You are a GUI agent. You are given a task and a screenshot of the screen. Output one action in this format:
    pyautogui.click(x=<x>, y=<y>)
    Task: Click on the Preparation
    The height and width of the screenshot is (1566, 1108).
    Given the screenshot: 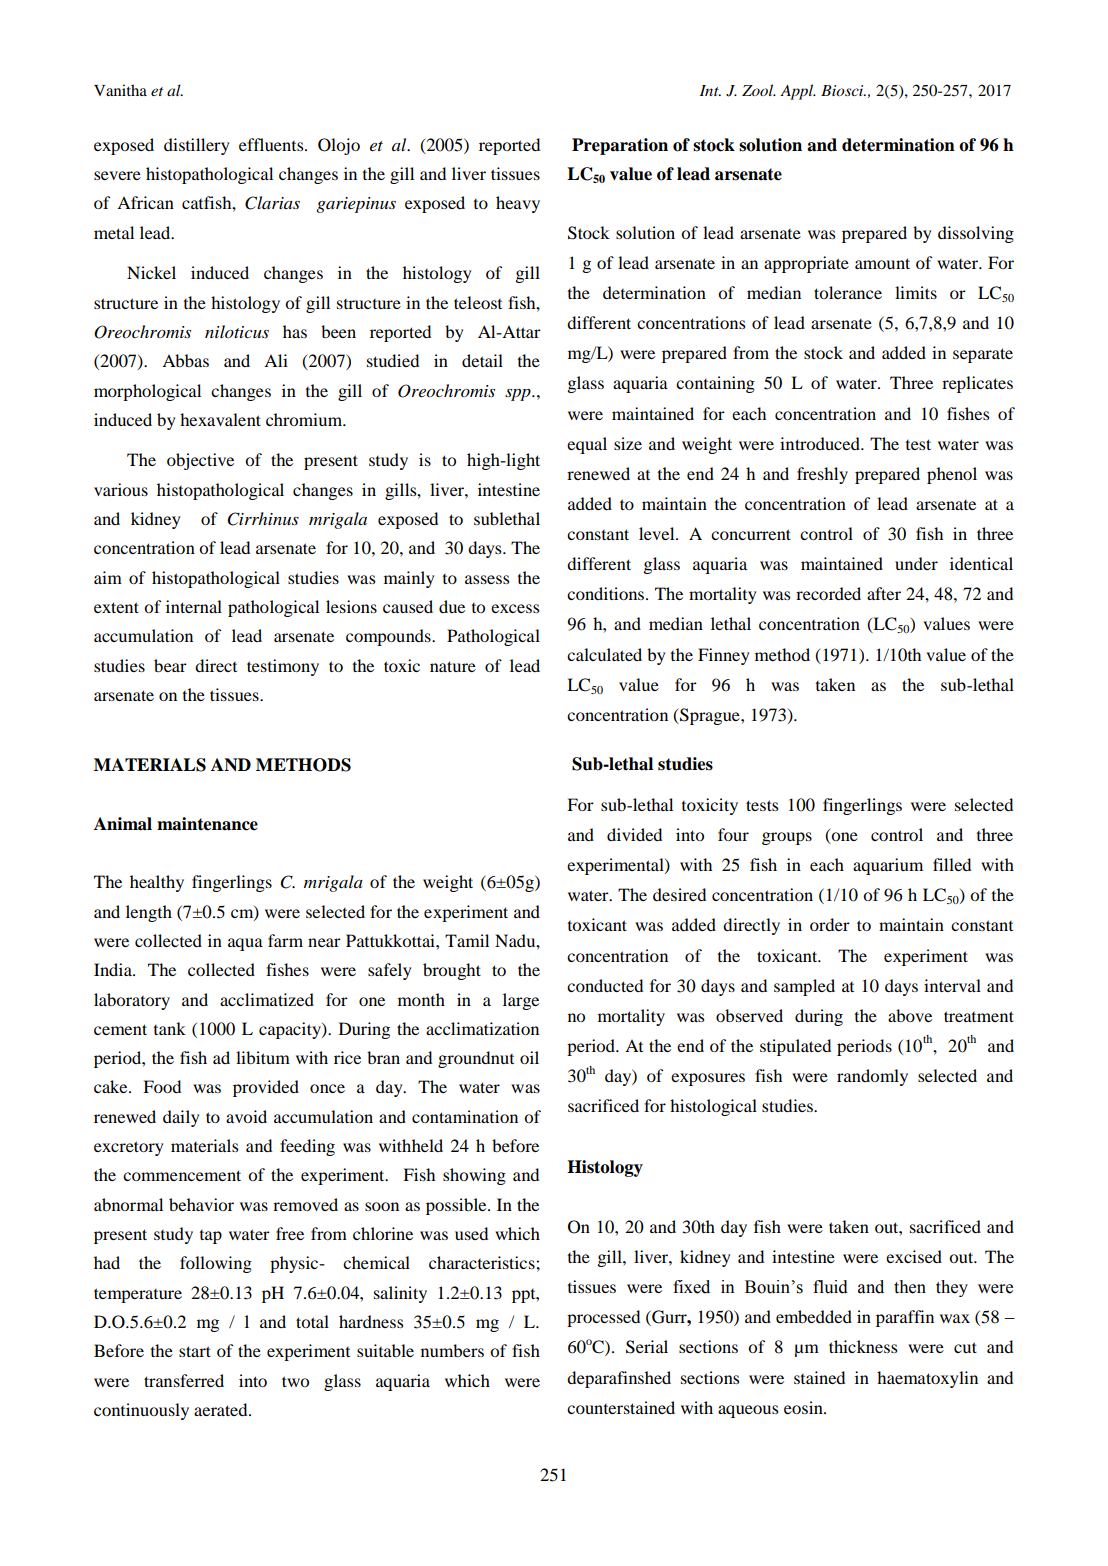 What is the action you would take?
    pyautogui.click(x=620, y=146)
